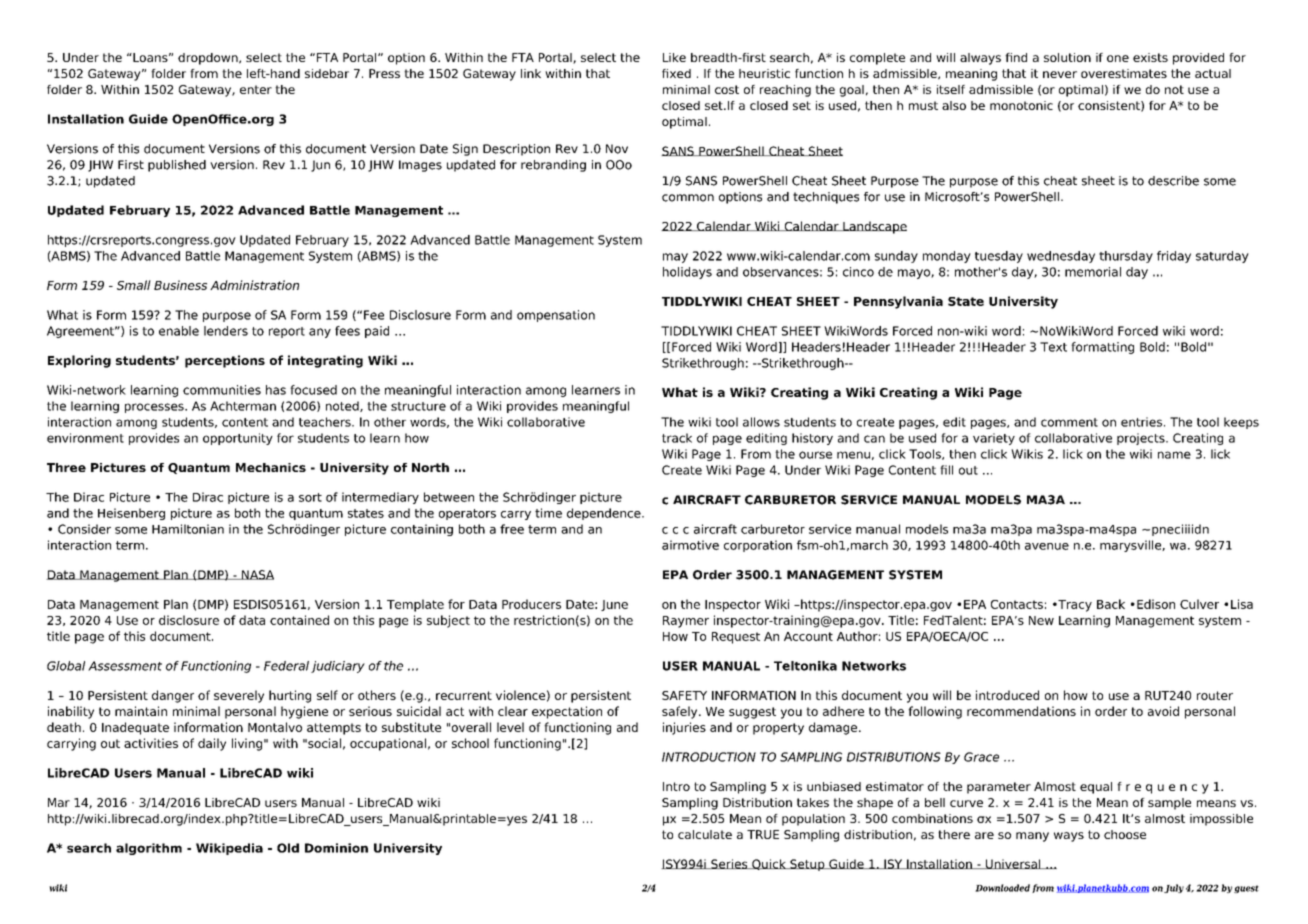 The height and width of the document is (924, 1308). Describe the element at coordinates (1069, 422) in the document. I see `comment` at that location.
